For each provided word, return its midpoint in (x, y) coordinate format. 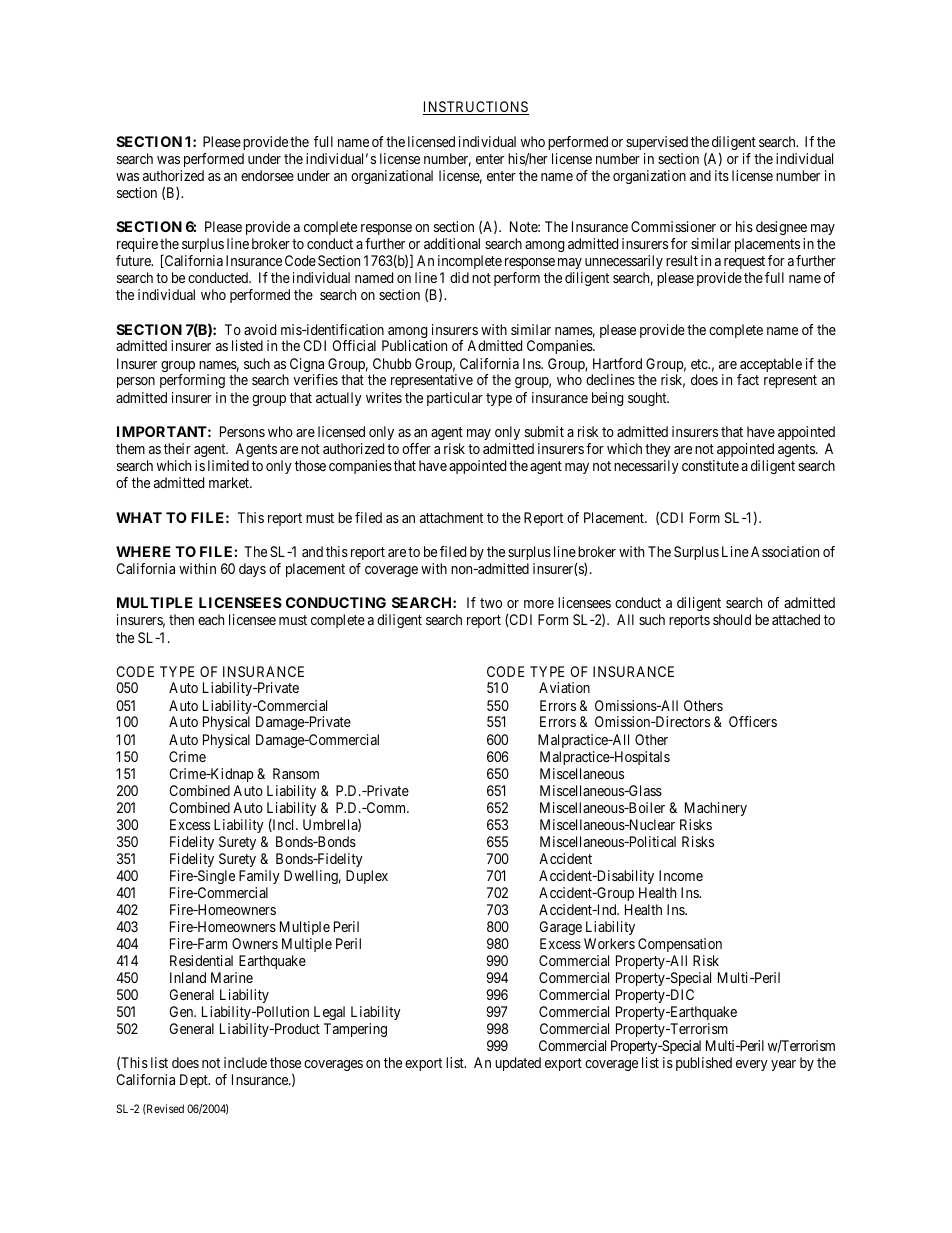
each (211, 619)
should (732, 619)
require (137, 245)
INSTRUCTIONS (476, 108)
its (722, 175)
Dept (195, 1081)
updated (518, 1064)
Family (259, 877)
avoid (260, 329)
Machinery (716, 809)
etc (700, 364)
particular (455, 399)
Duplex (367, 877)
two (491, 603)
